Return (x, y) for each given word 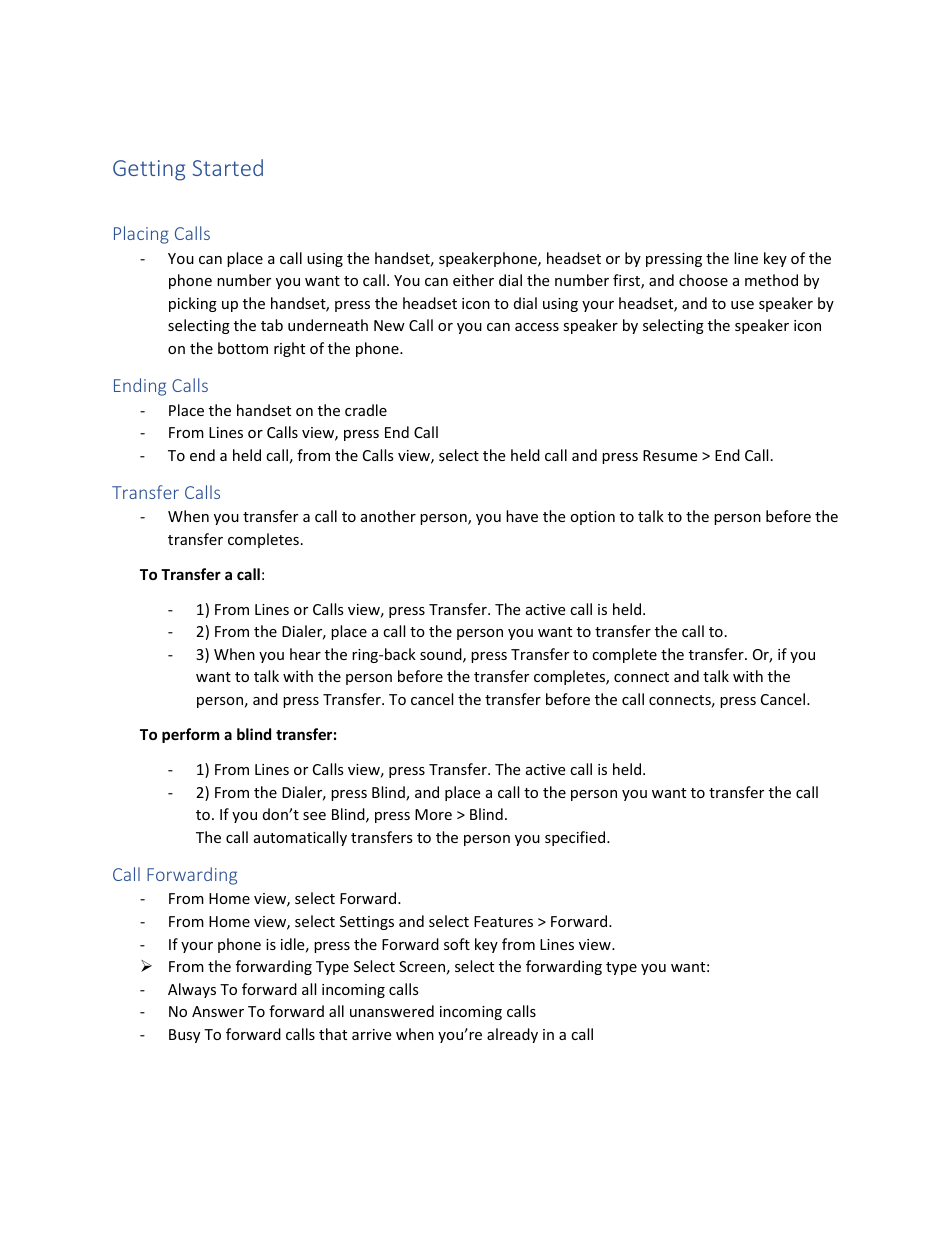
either (473, 280)
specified (576, 838)
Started (228, 167)
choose (703, 280)
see (314, 816)
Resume (670, 455)
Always (192, 990)
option (592, 518)
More (433, 814)
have (522, 516)
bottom (243, 348)
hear (305, 654)
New (389, 325)
